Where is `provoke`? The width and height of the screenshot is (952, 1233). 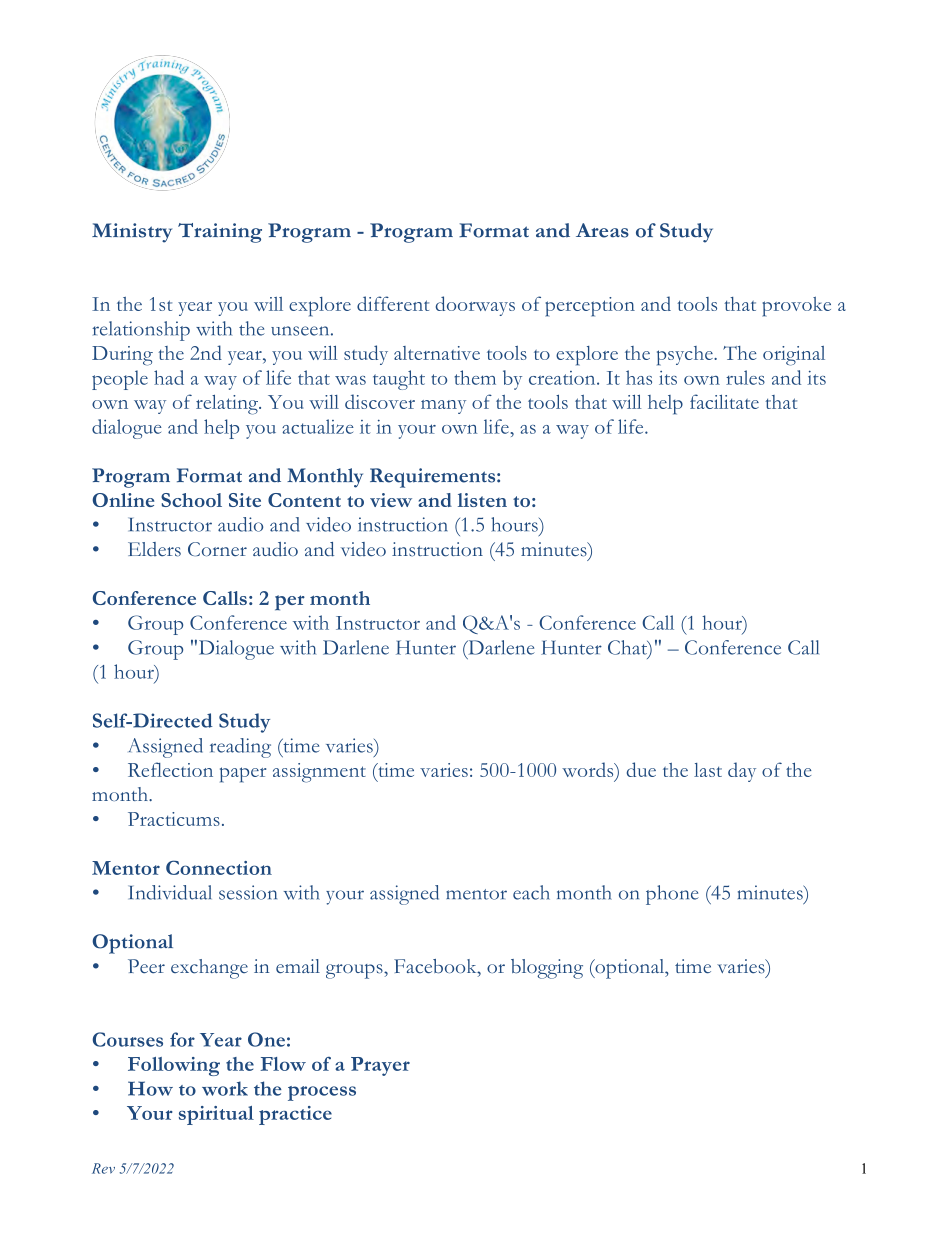 provoke is located at coordinates (796, 306).
